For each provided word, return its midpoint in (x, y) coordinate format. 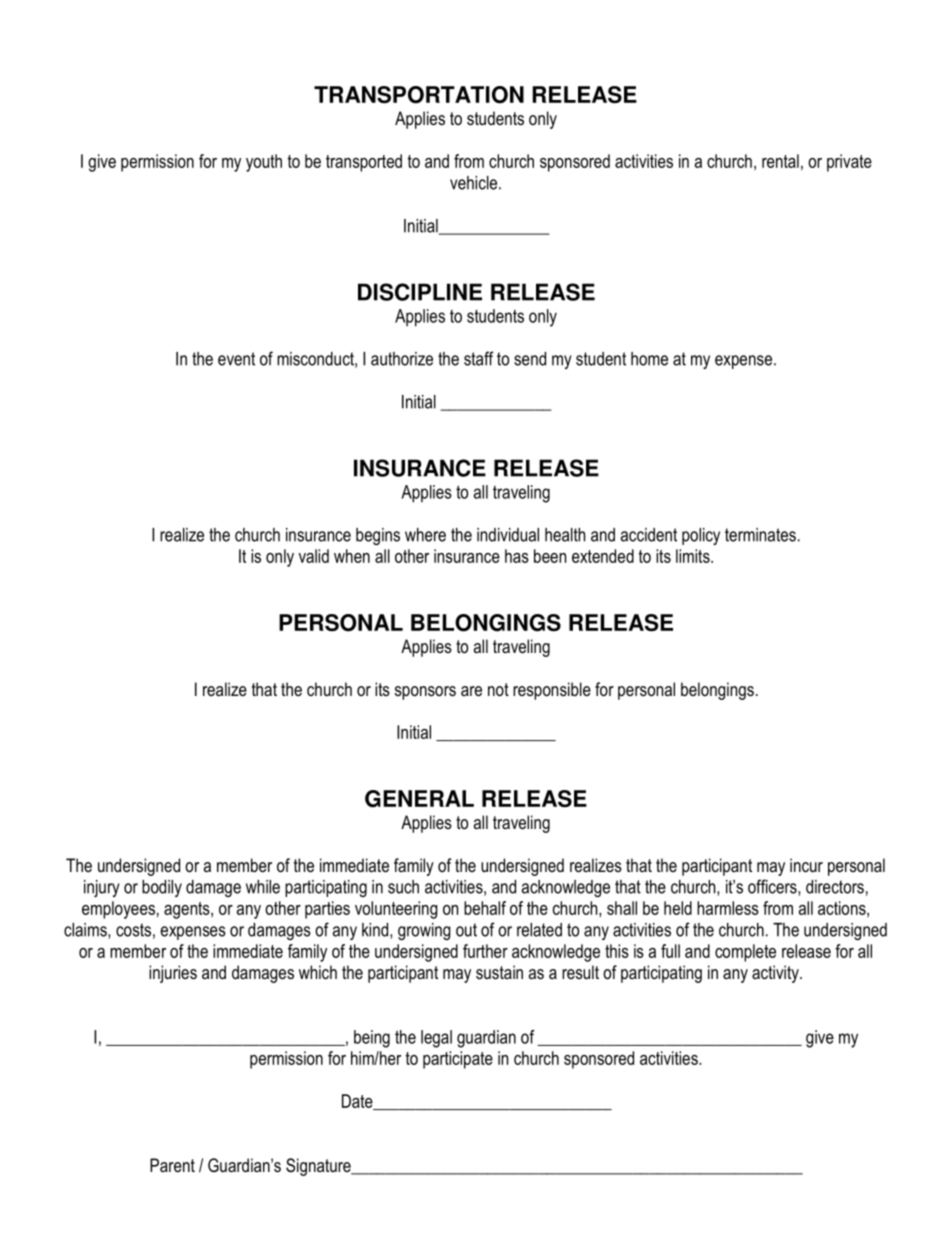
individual (508, 535)
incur (806, 865)
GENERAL (419, 799)
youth (264, 163)
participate (458, 1060)
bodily (162, 888)
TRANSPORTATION (419, 95)
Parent (172, 1165)
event (236, 359)
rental (780, 161)
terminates (760, 535)
